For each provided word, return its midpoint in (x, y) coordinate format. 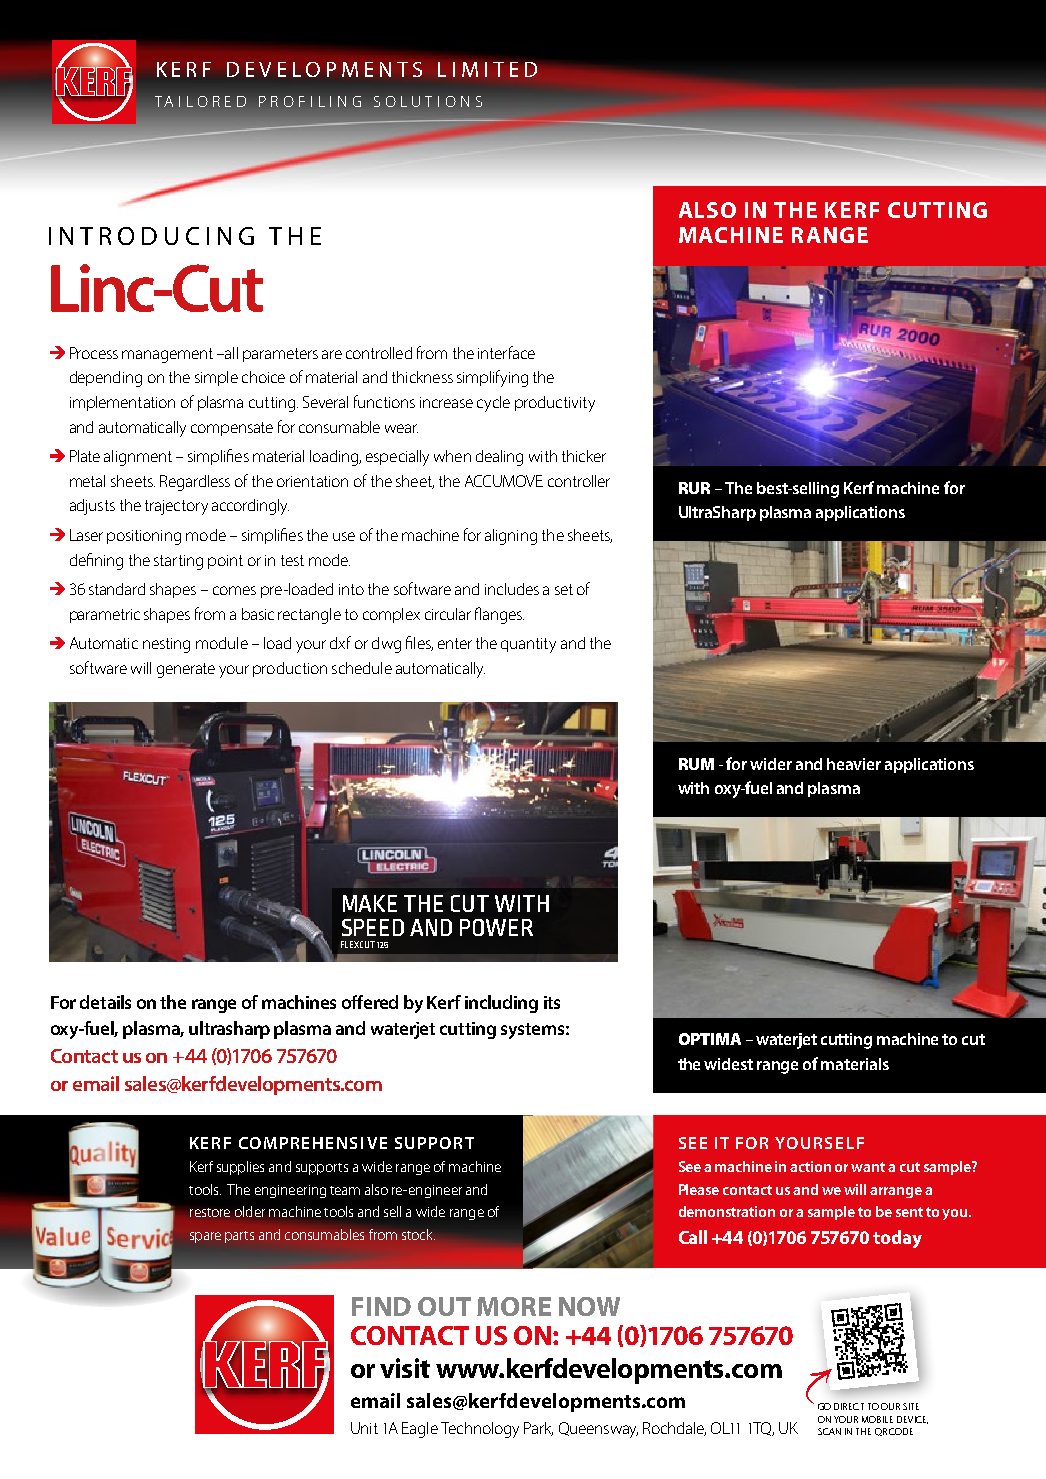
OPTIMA (710, 1039)
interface (506, 352)
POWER (496, 927)
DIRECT (849, 1406)
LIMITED (487, 69)
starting (178, 562)
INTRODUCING (151, 236)
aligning (511, 537)
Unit (364, 1428)
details (105, 1002)
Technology (480, 1430)
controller (579, 481)
